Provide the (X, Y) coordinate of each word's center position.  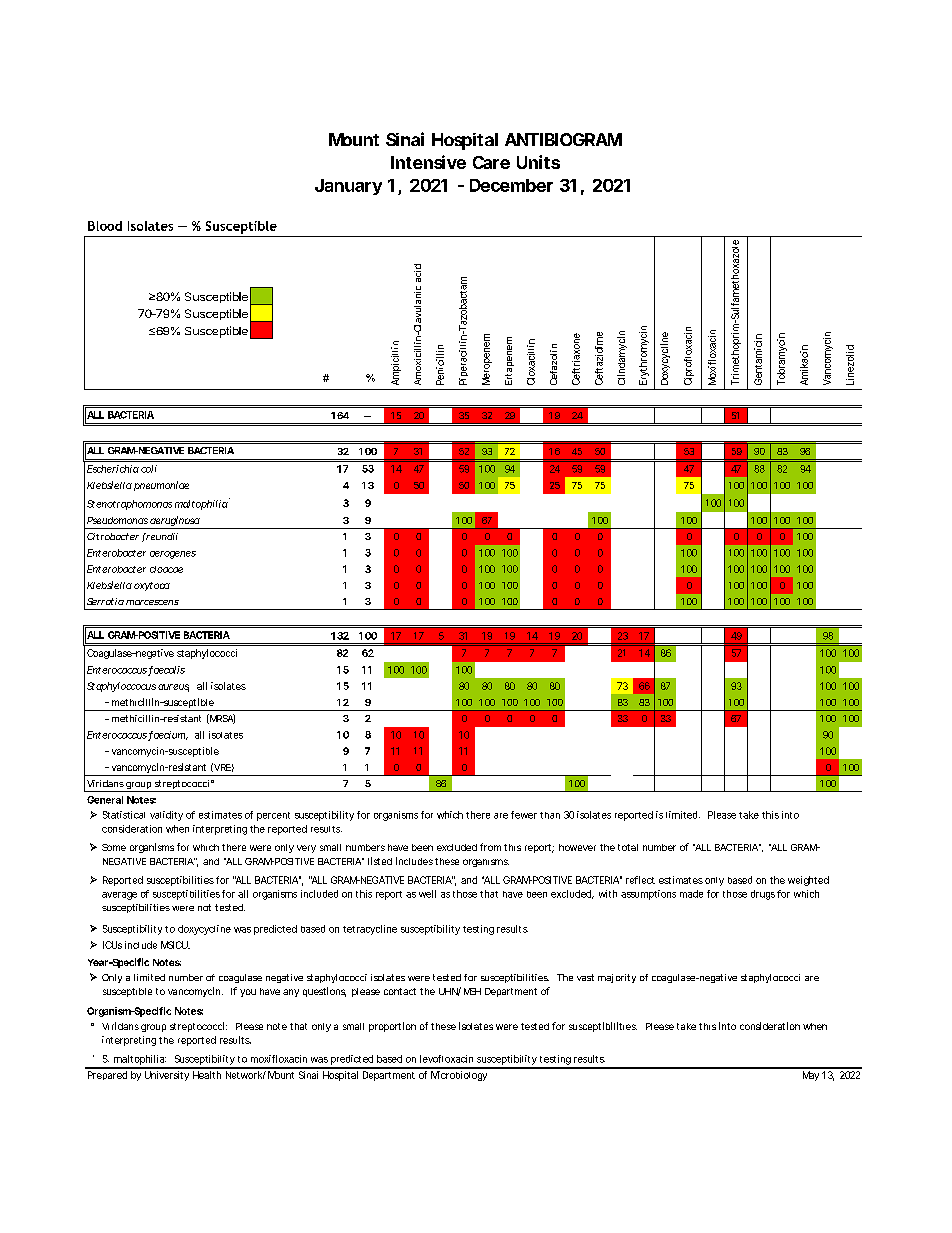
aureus (173, 688)
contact (400, 991)
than (550, 815)
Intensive (428, 162)
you (248, 993)
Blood (105, 226)
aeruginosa (175, 522)
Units (538, 162)
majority (617, 978)
